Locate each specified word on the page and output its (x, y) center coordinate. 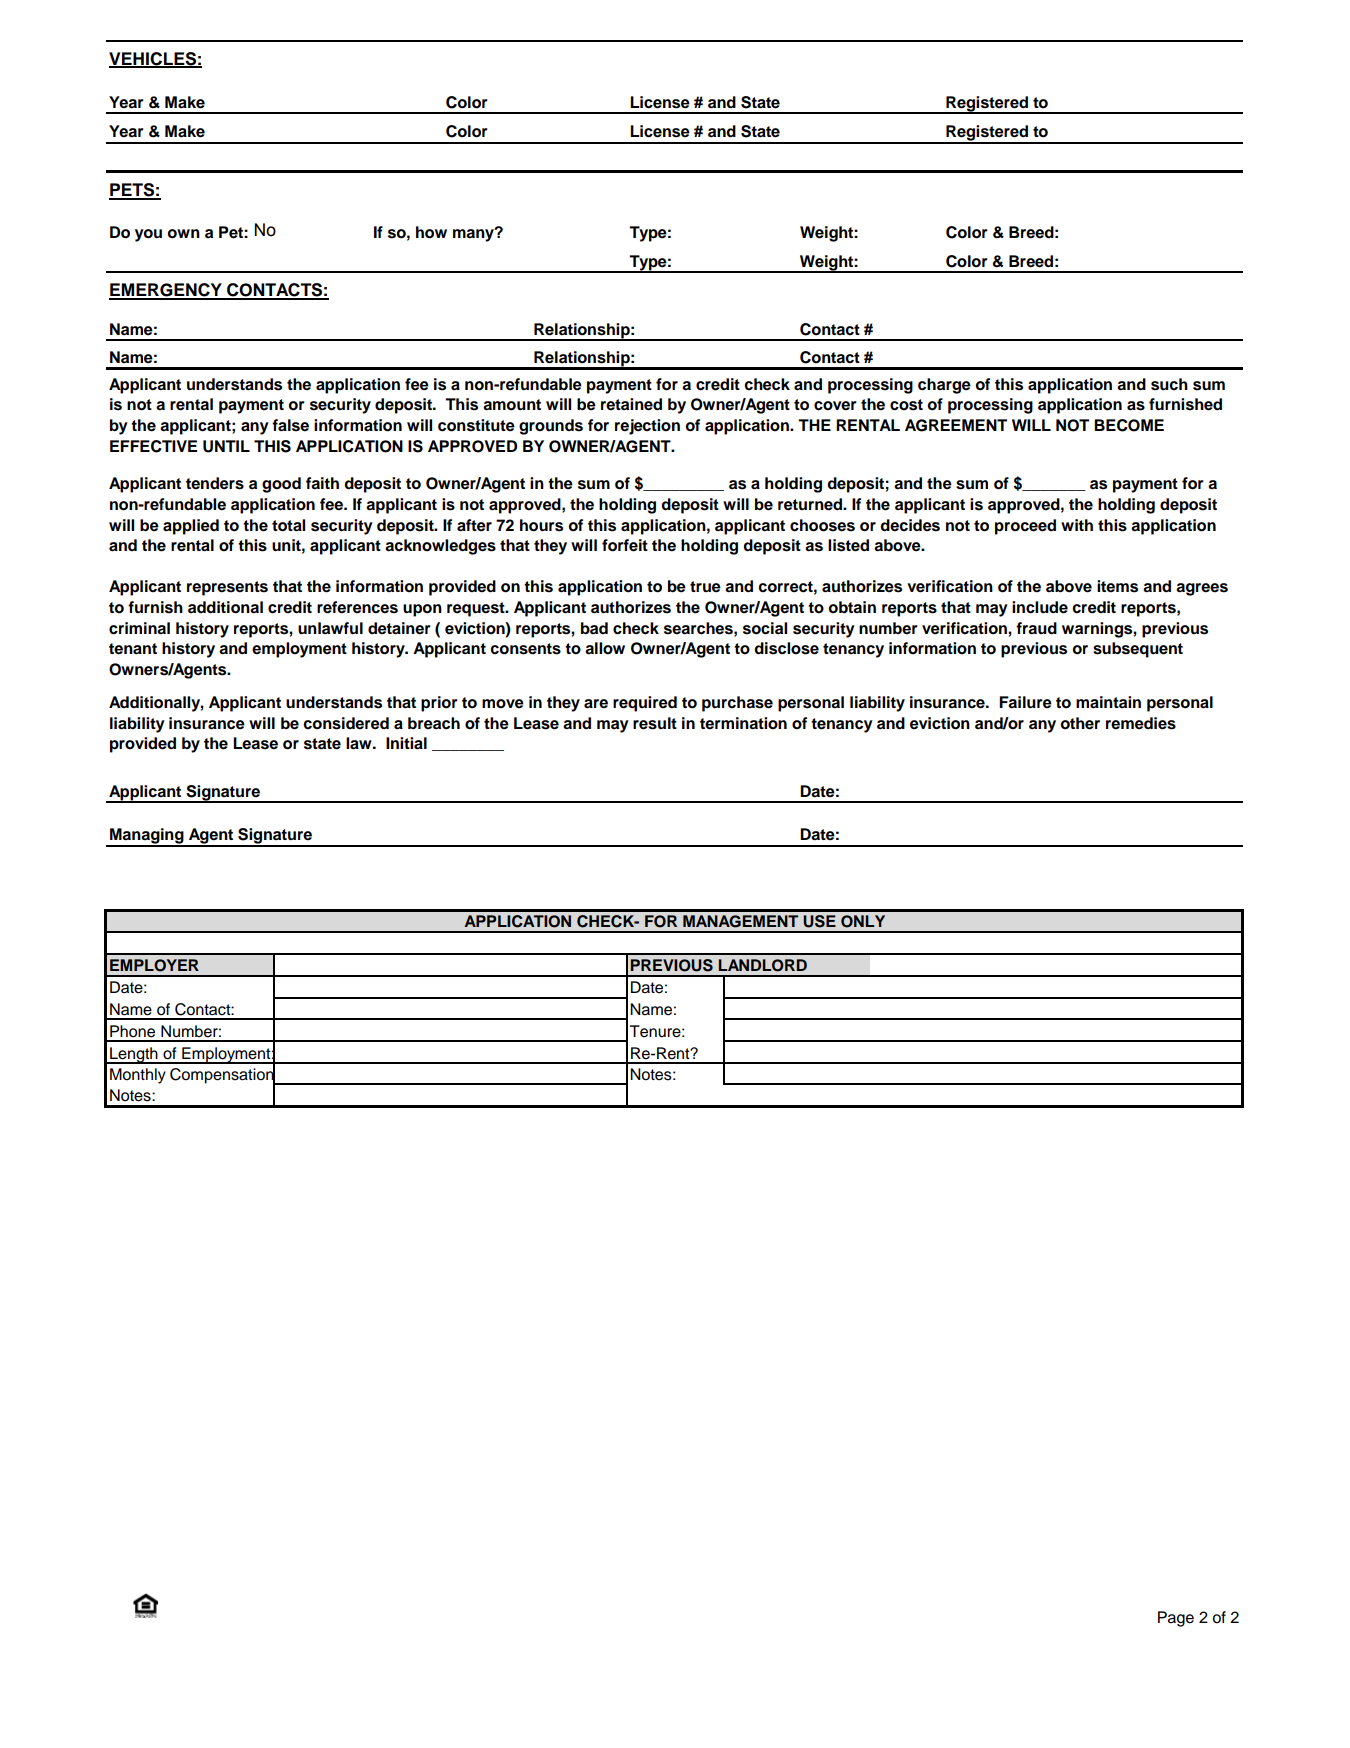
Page (1176, 1619)
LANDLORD (763, 965)
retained (631, 404)
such (1169, 384)
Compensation (223, 1076)
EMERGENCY (166, 291)
